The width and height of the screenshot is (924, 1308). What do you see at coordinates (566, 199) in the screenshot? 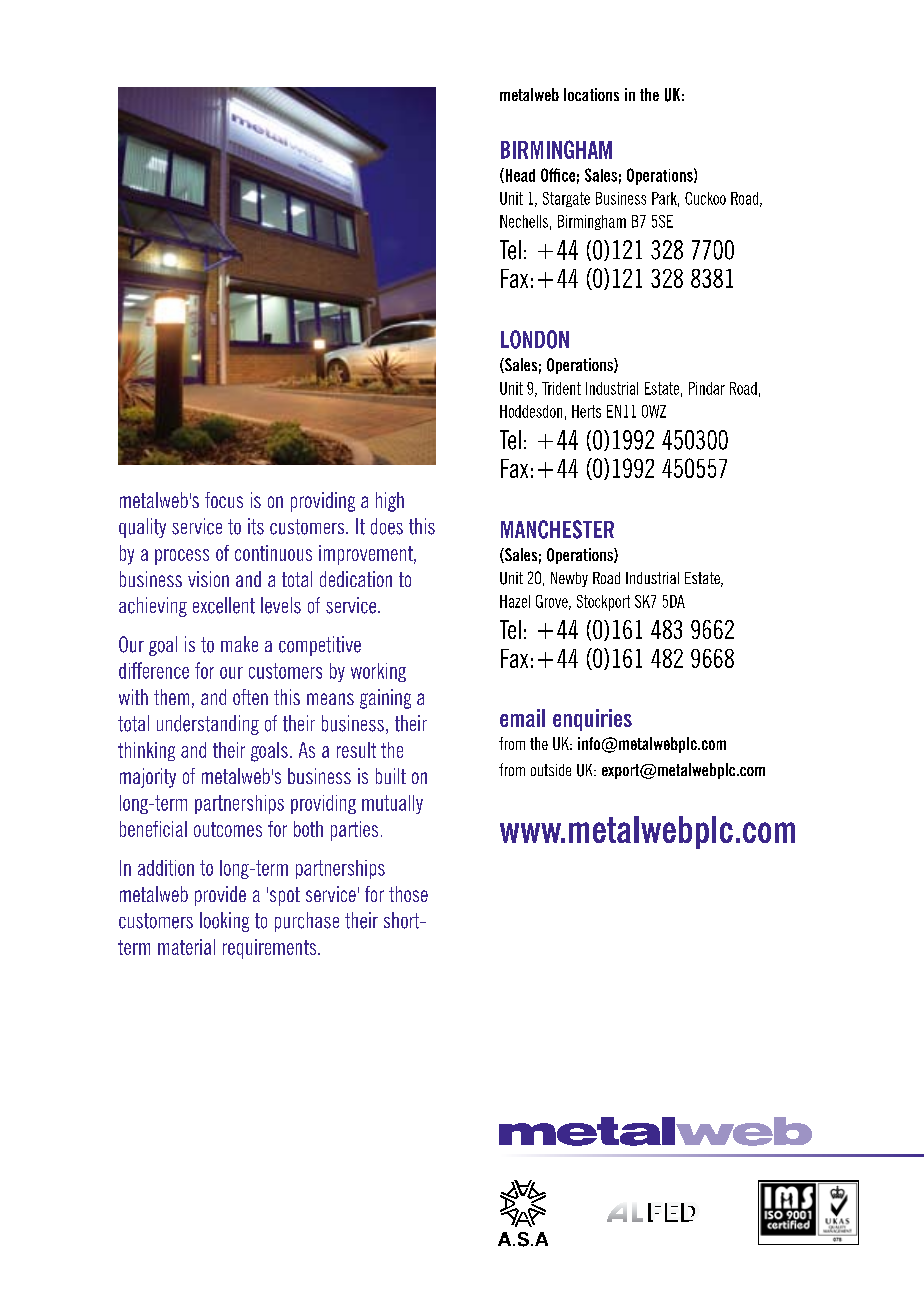
I see `Stargate` at bounding box center [566, 199].
